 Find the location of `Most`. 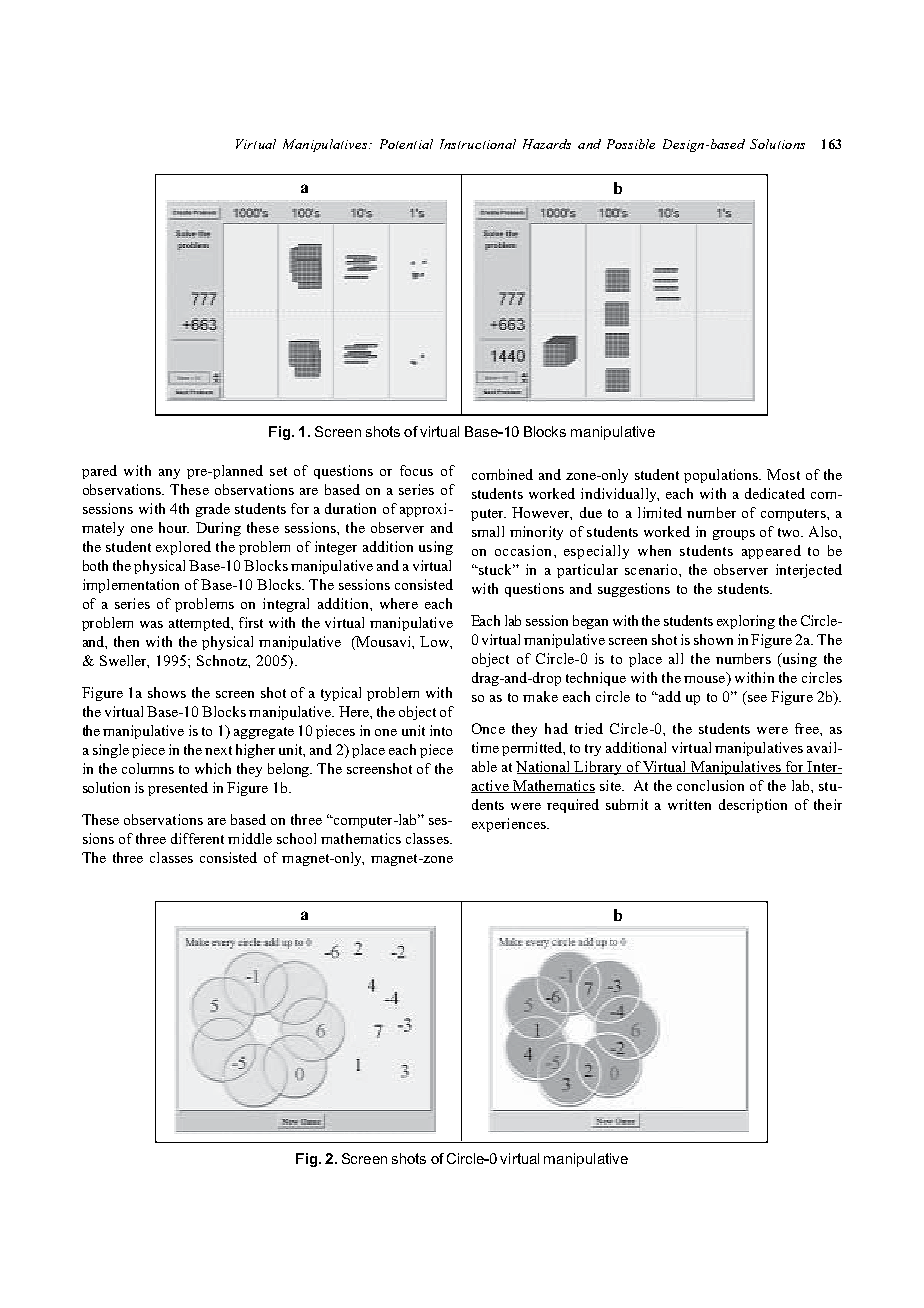

Most is located at coordinates (783, 474).
